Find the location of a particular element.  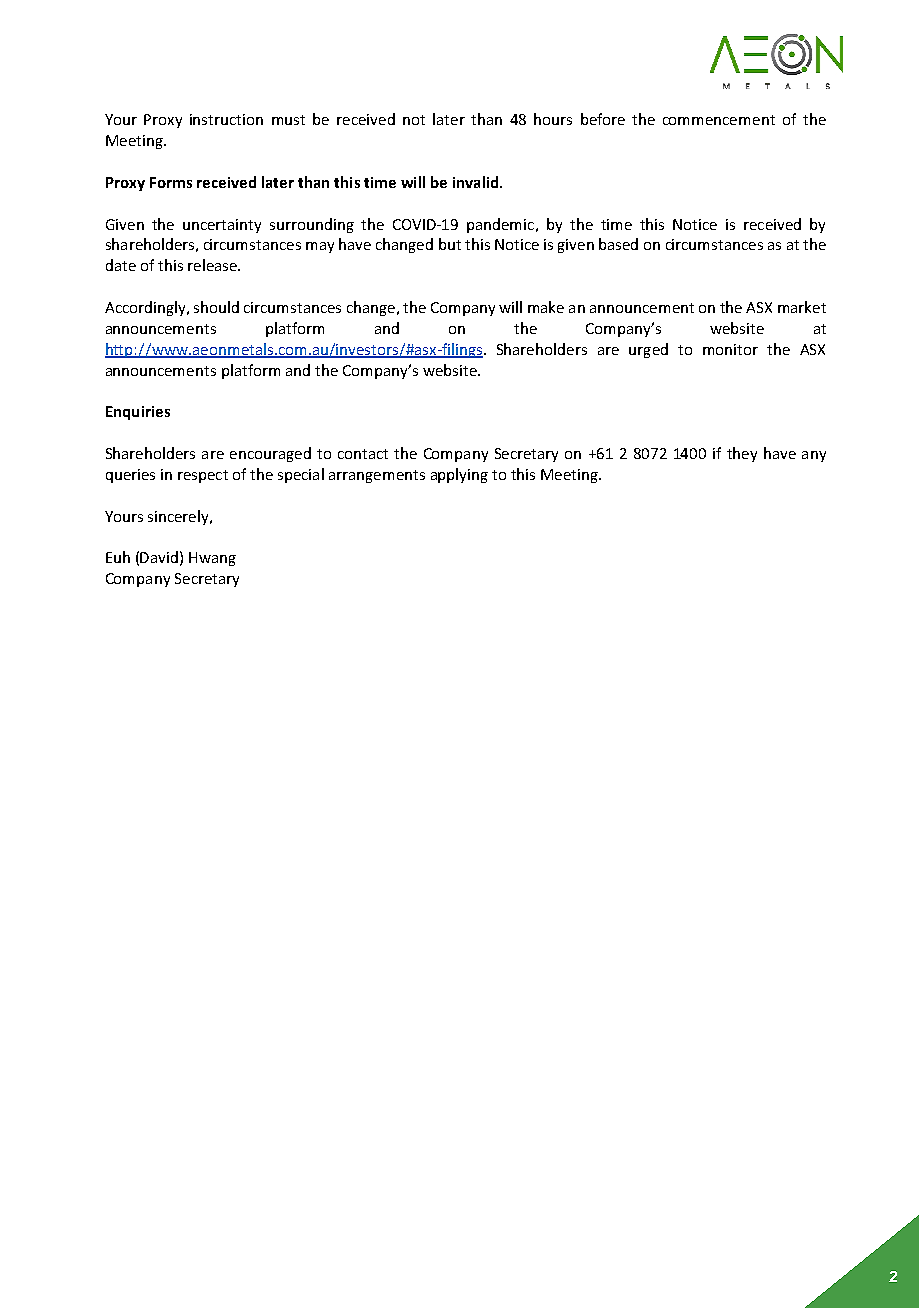

instruction is located at coordinates (226, 119).
